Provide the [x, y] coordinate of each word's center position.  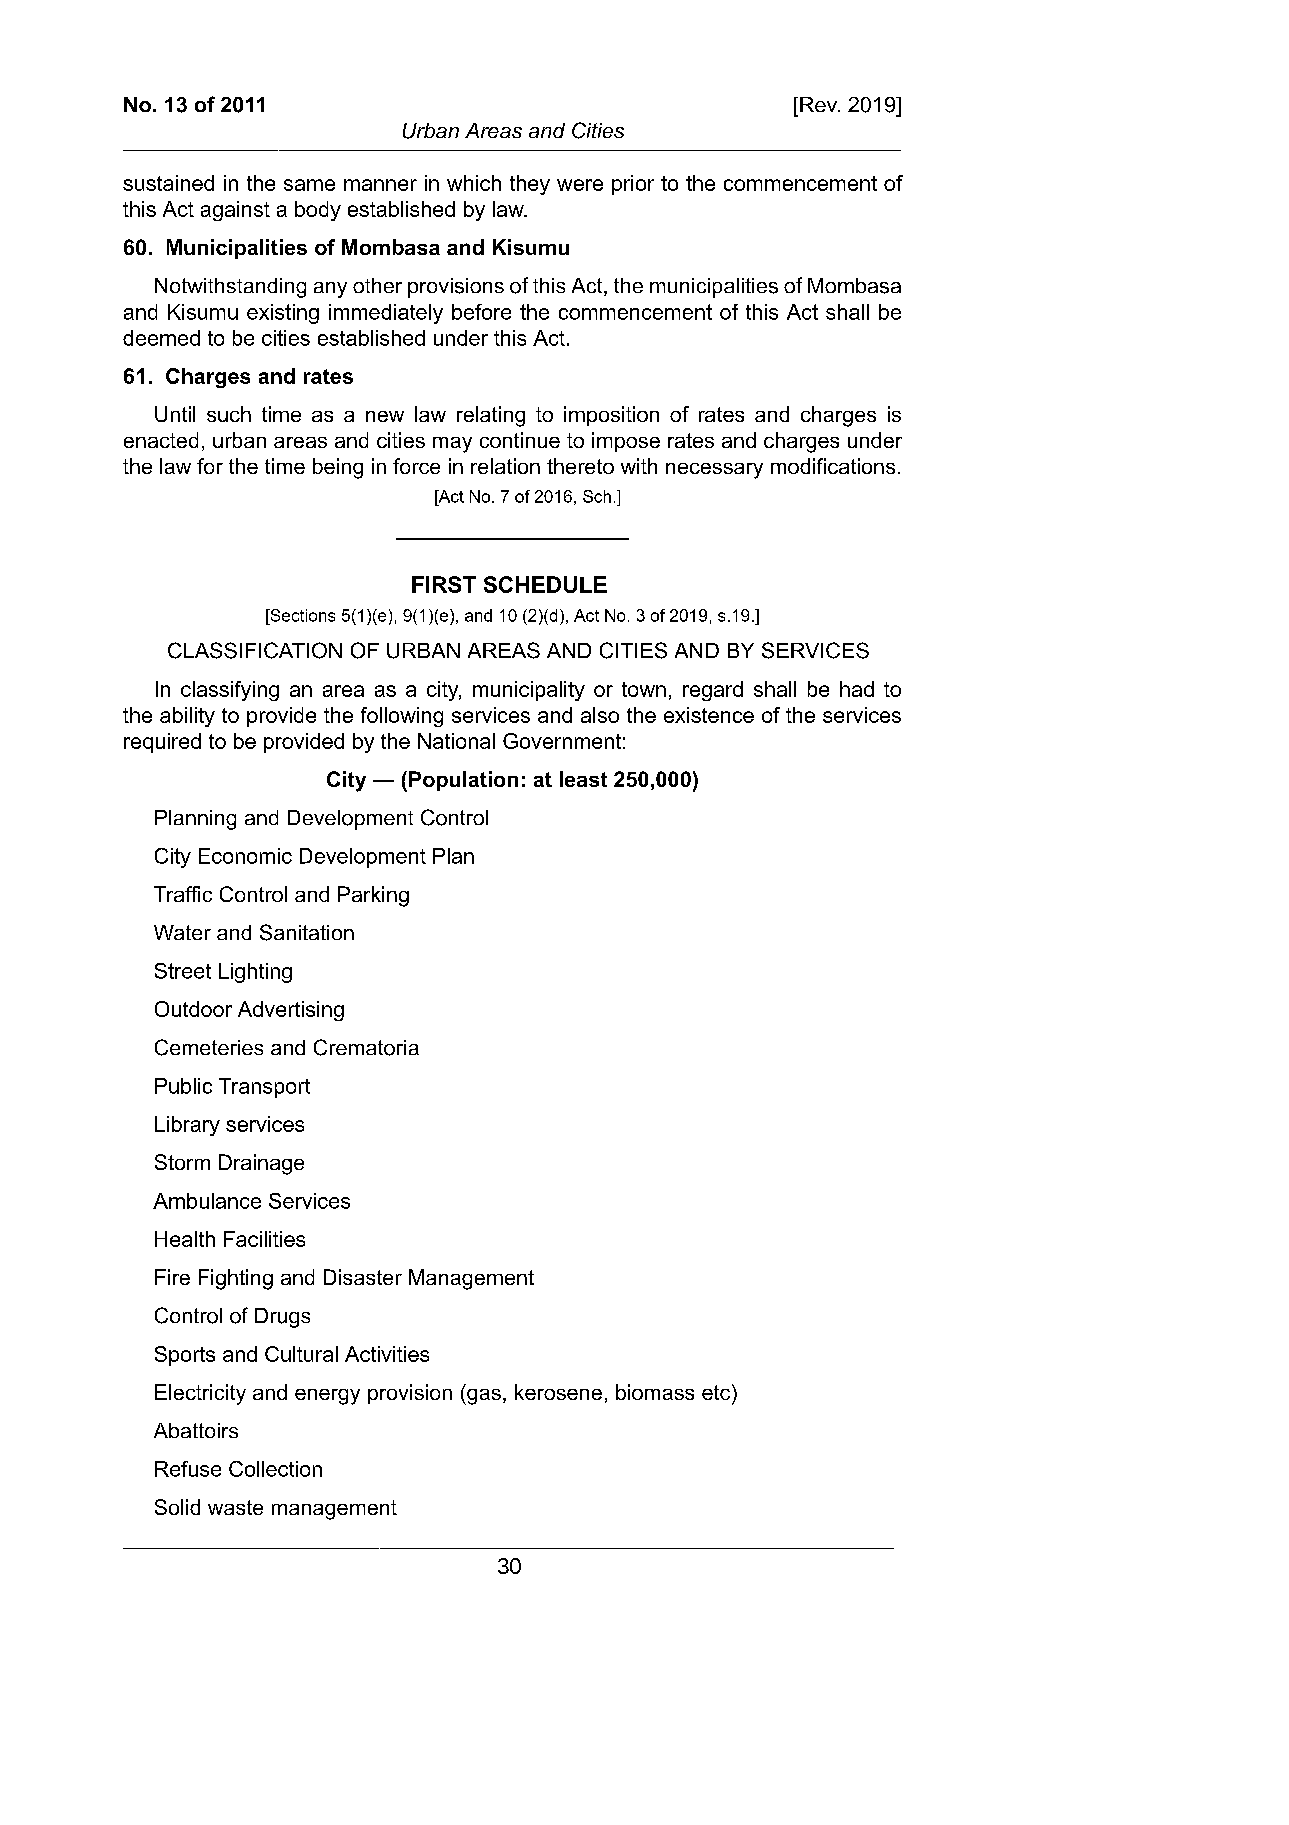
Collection [275, 1469]
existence [709, 715]
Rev [820, 104]
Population [463, 781]
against [235, 211]
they [530, 185]
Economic [245, 856]
